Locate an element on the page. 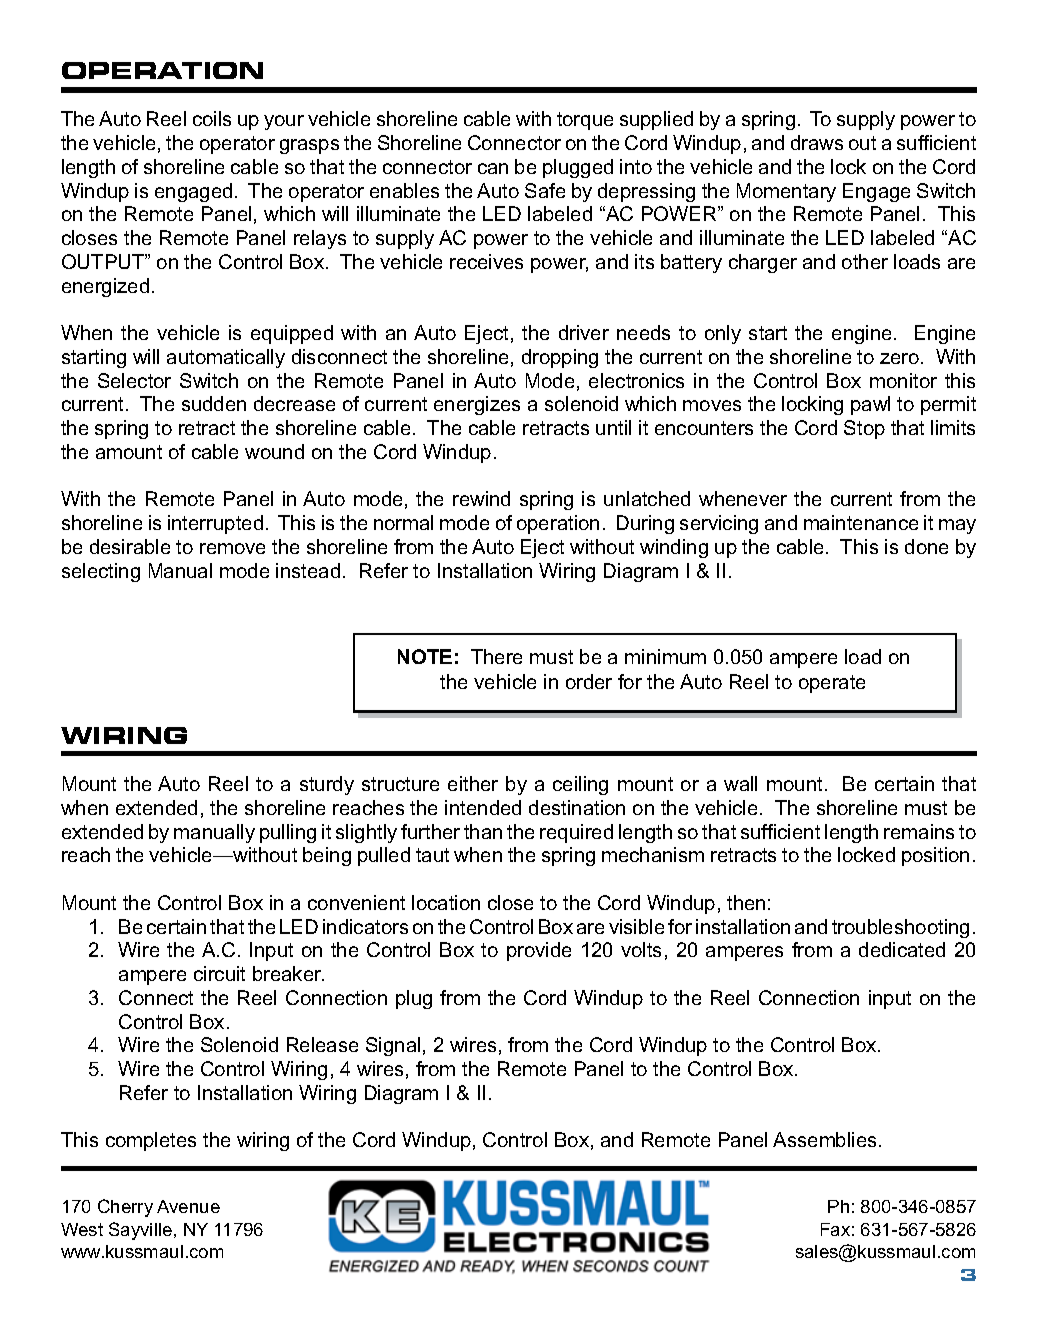  than is located at coordinates (483, 831).
